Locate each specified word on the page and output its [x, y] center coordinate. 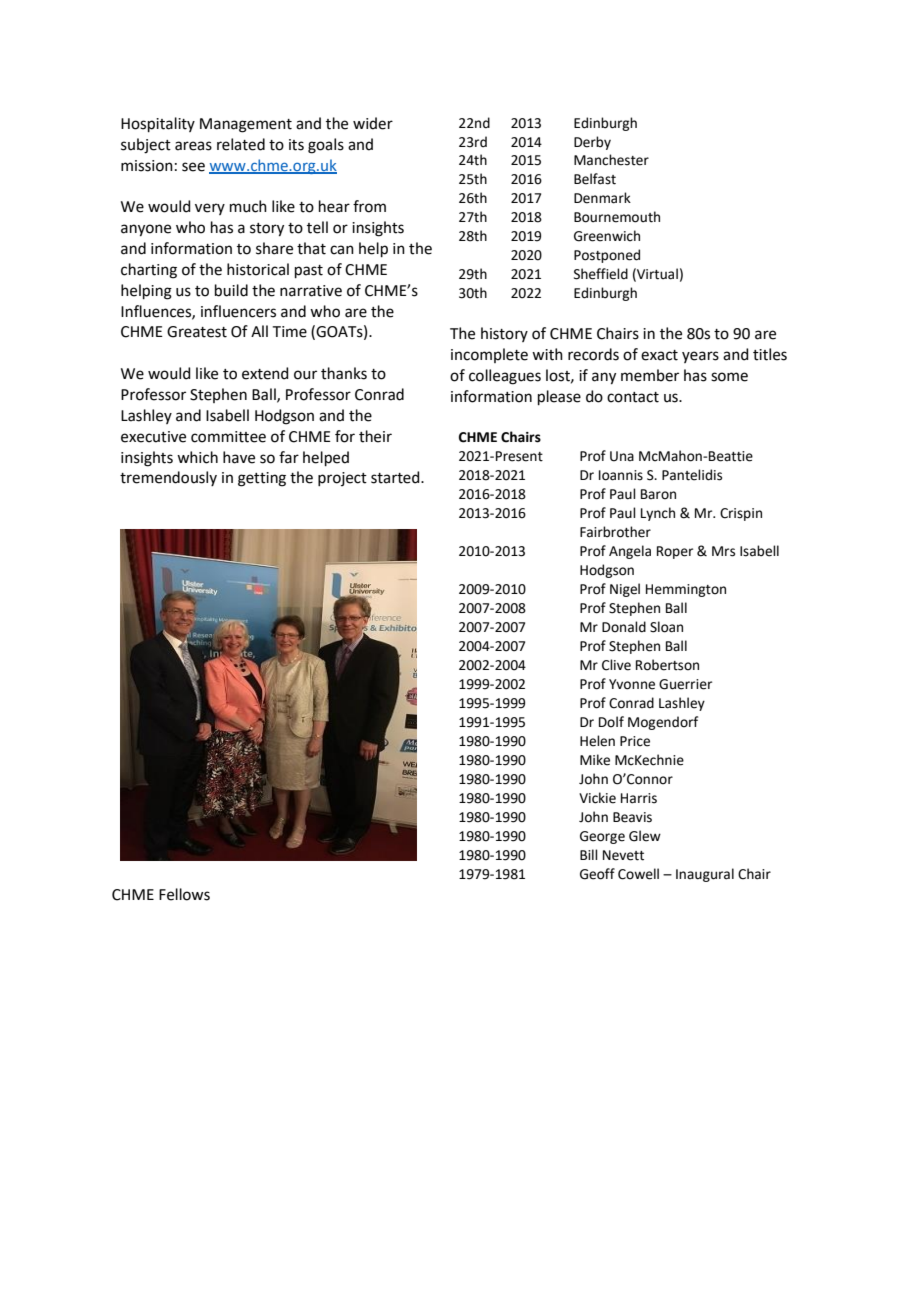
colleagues [505, 377]
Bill [589, 854]
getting [262, 479]
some [729, 377]
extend [265, 373]
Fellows [184, 894]
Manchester [611, 160]
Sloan [666, 627]
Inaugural [705, 875]
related [241, 144]
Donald [624, 627]
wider [373, 123]
